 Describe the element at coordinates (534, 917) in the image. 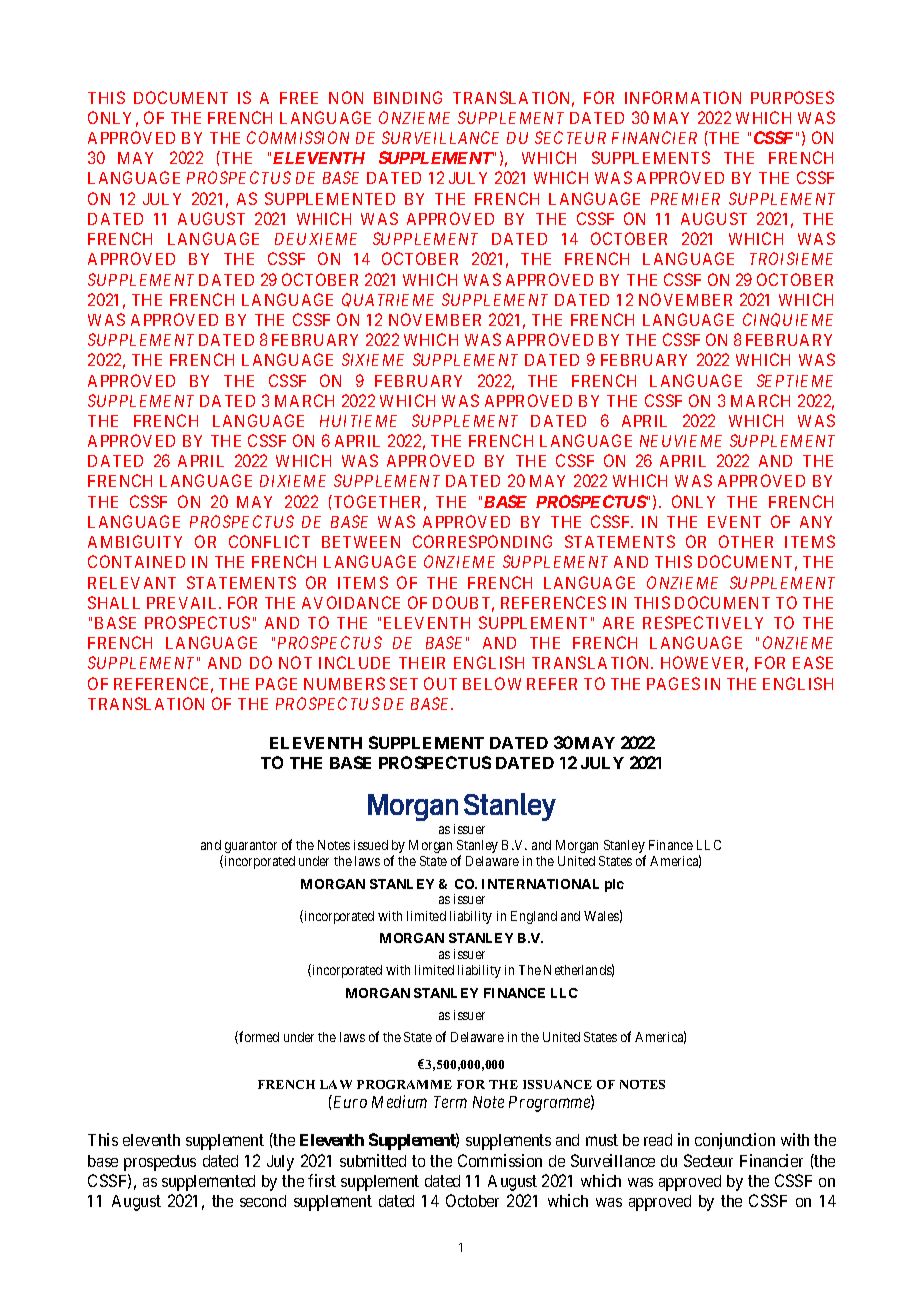

I see `England` at that location.
